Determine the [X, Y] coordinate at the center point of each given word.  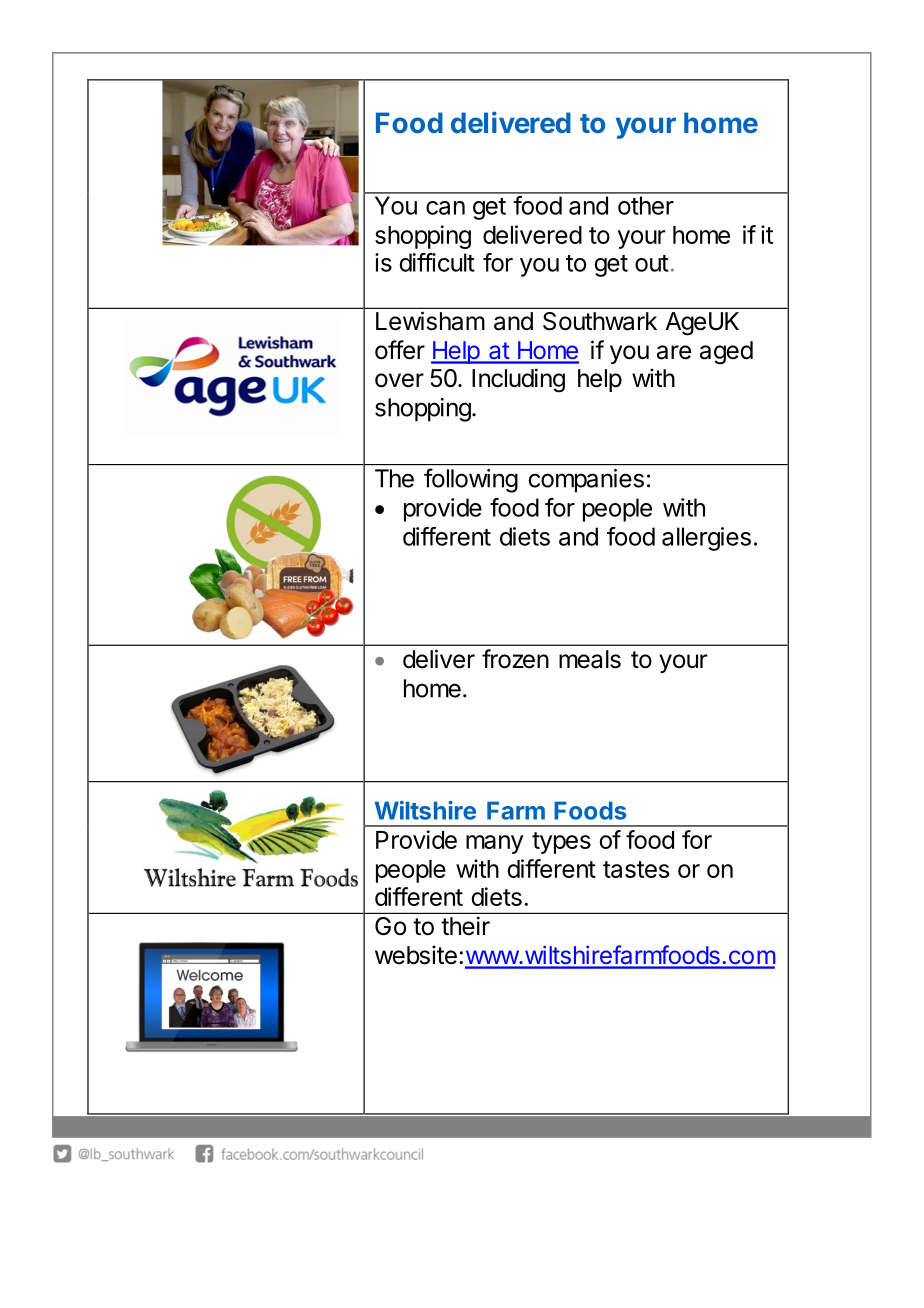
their [465, 926]
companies [586, 481]
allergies [706, 539]
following [471, 480]
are [674, 352]
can [445, 208]
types [561, 843]
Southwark [600, 321]
